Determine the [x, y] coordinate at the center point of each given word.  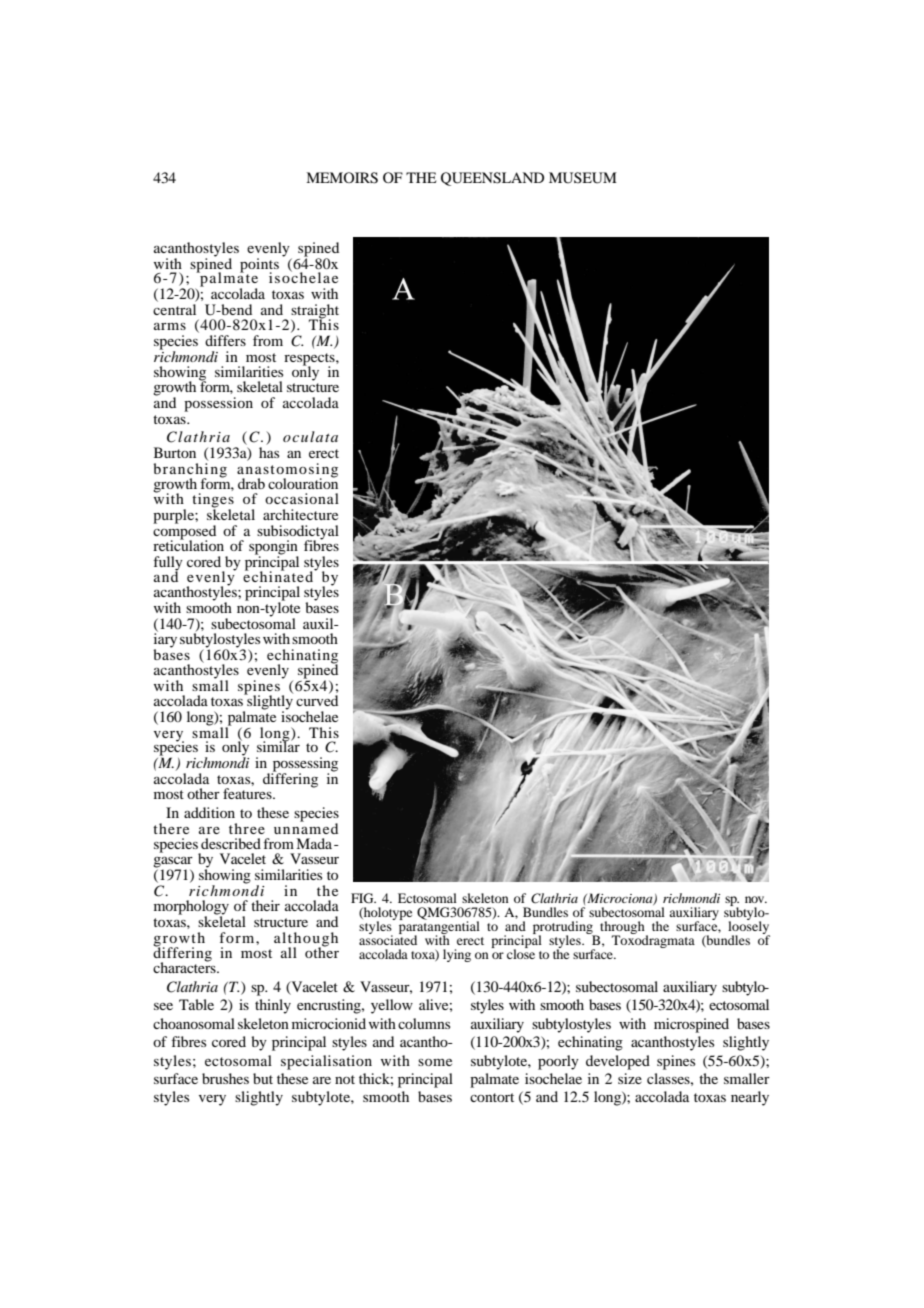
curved [317, 699]
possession [218, 404]
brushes [225, 1078]
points [259, 266]
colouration [303, 482]
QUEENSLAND [492, 179]
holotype [387, 915]
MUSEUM [583, 178]
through [623, 928]
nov [756, 899]
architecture [300, 514]
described [231, 843]
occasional [302, 498]
